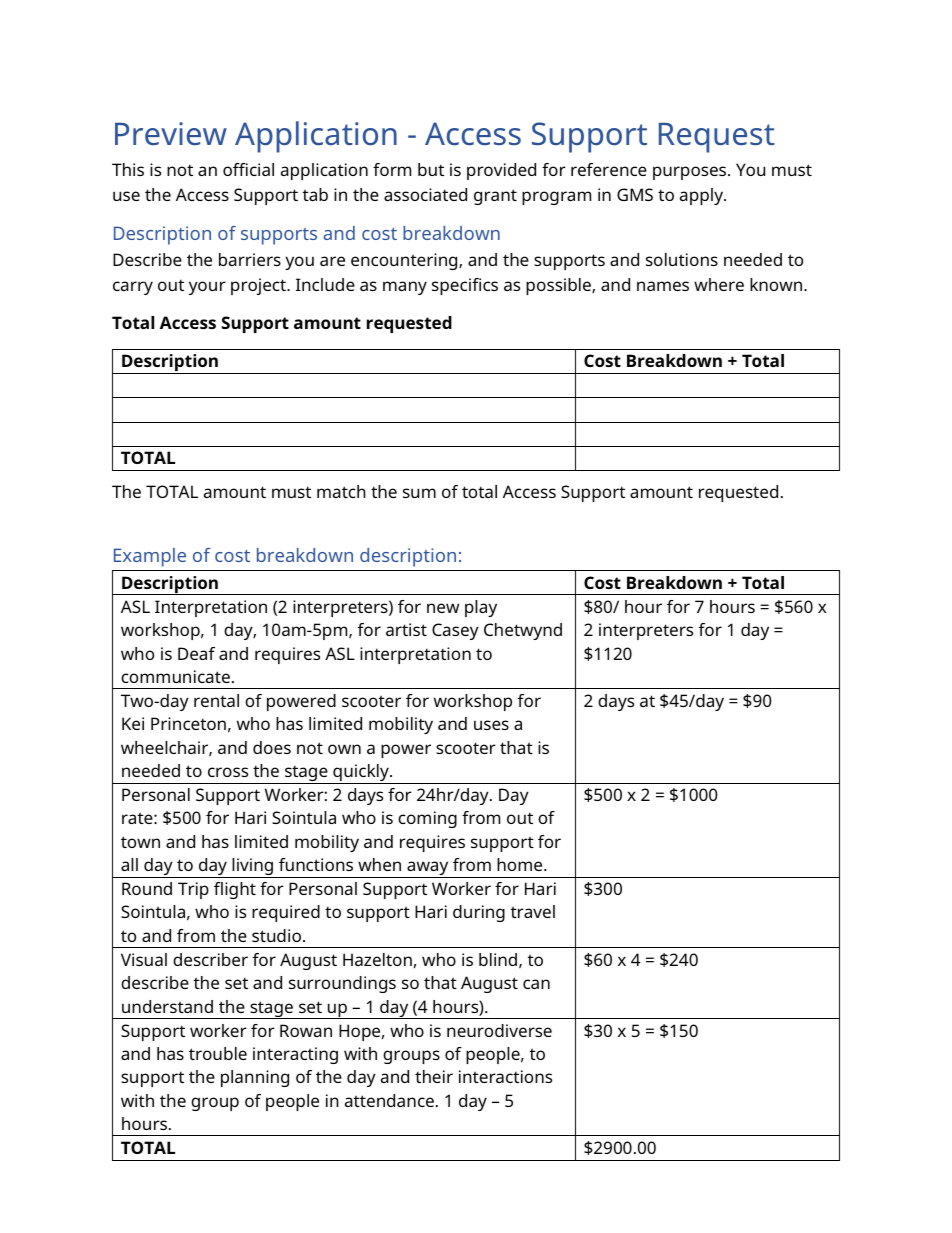 The width and height of the page is (952, 1233). What do you see at coordinates (196, 653) in the page?
I see `Deaf` at bounding box center [196, 653].
